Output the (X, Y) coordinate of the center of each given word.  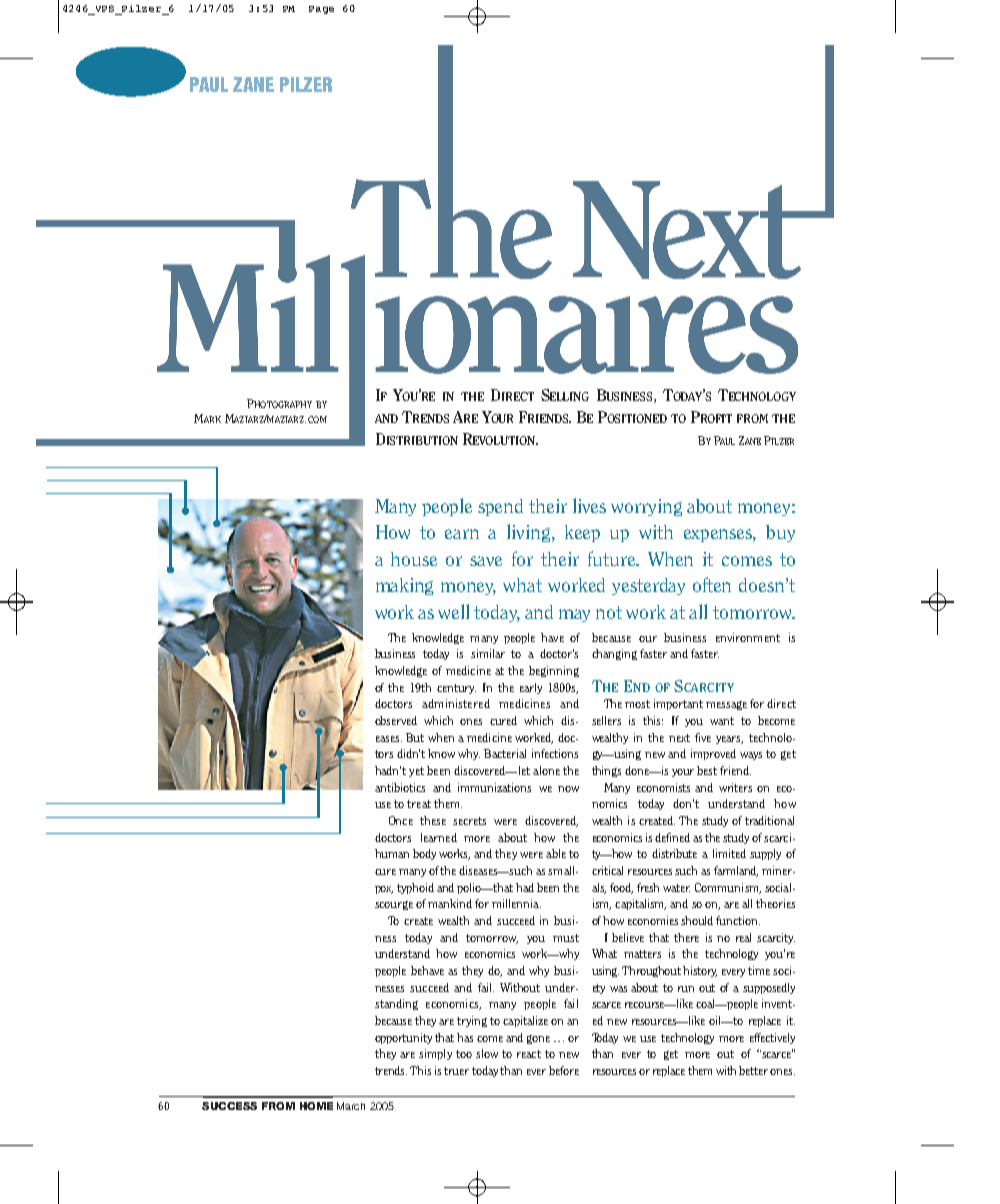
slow (487, 1053)
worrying (646, 507)
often (712, 584)
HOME (316, 1106)
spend (500, 507)
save (486, 561)
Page (321, 10)
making (404, 586)
